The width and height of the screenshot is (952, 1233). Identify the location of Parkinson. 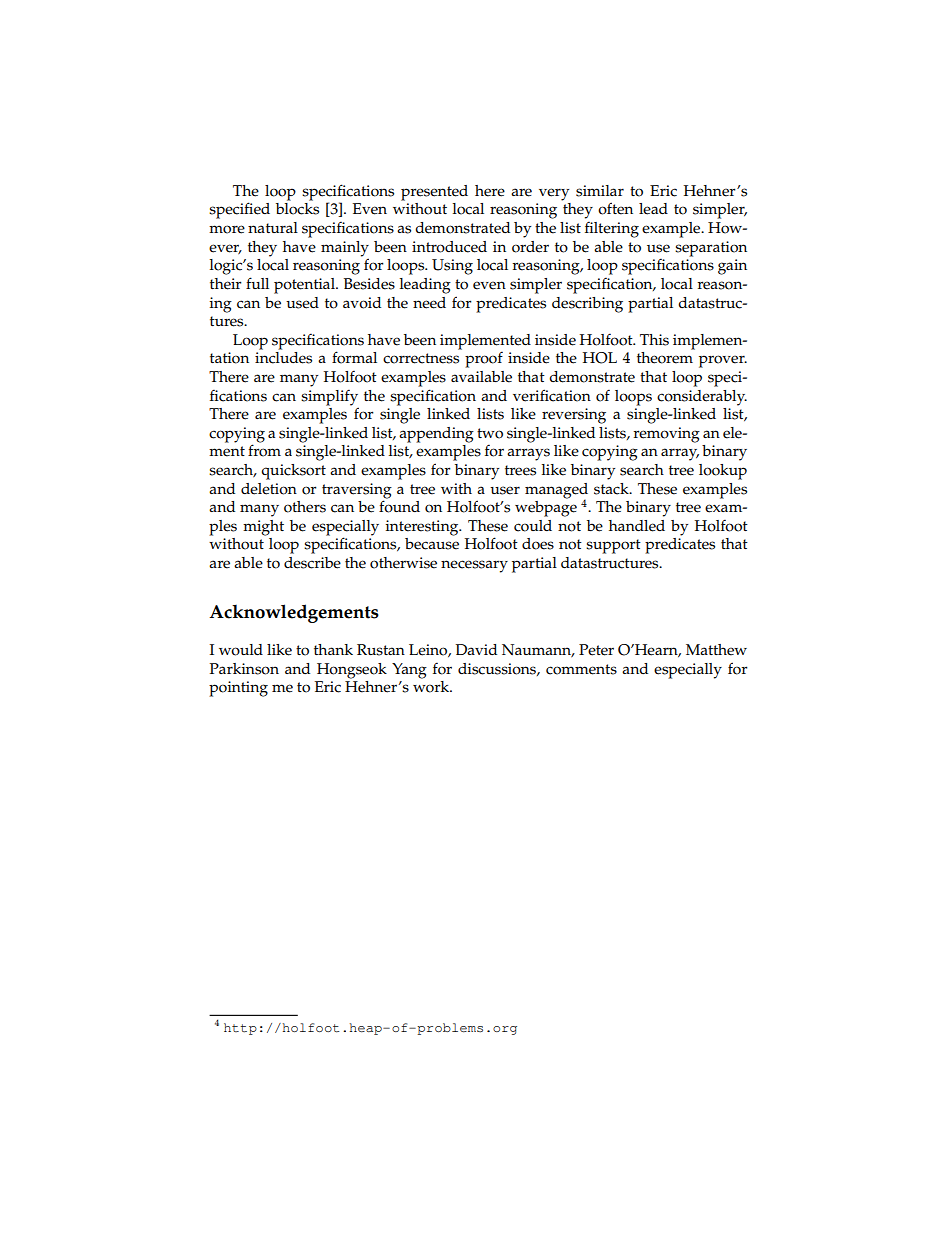
(244, 669).
